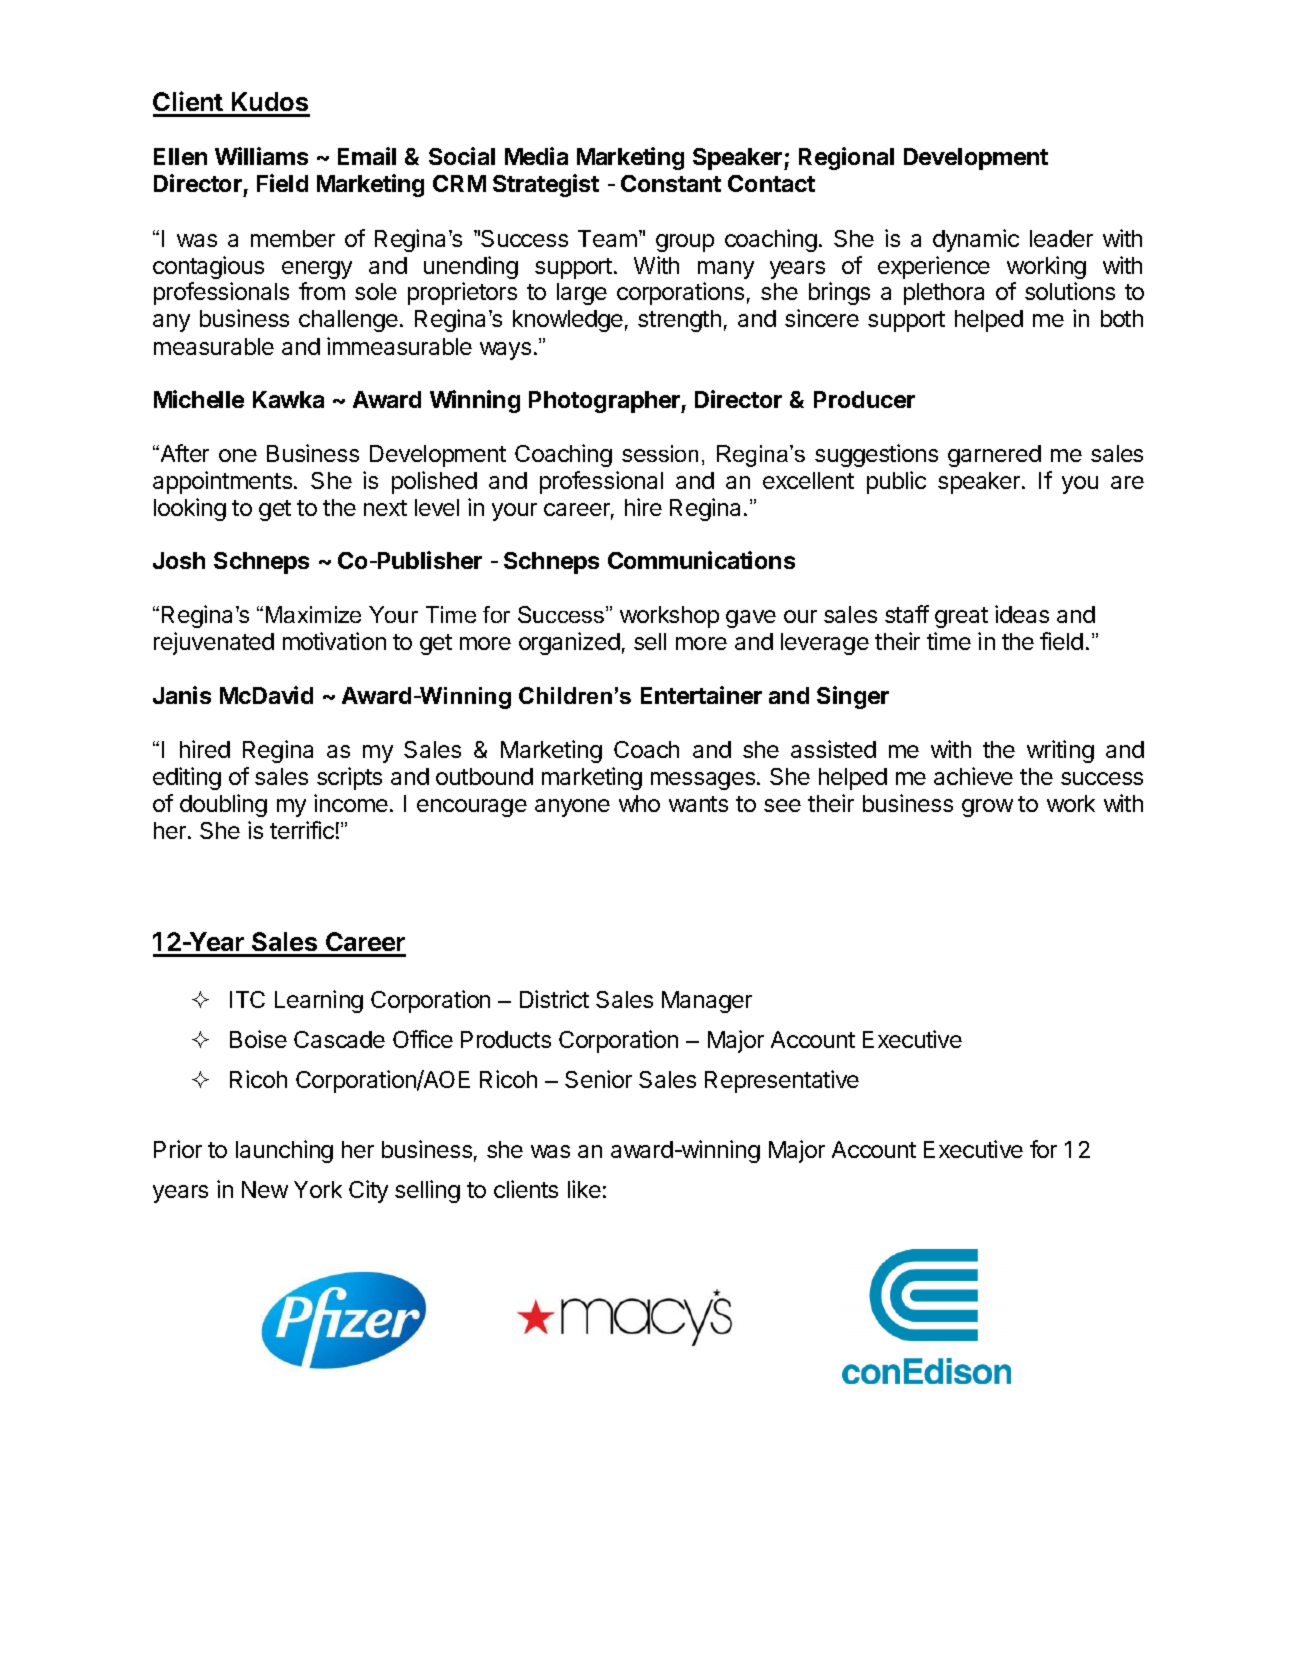 Image resolution: width=1297 pixels, height=1679 pixels. I want to click on Constant, so click(671, 183).
